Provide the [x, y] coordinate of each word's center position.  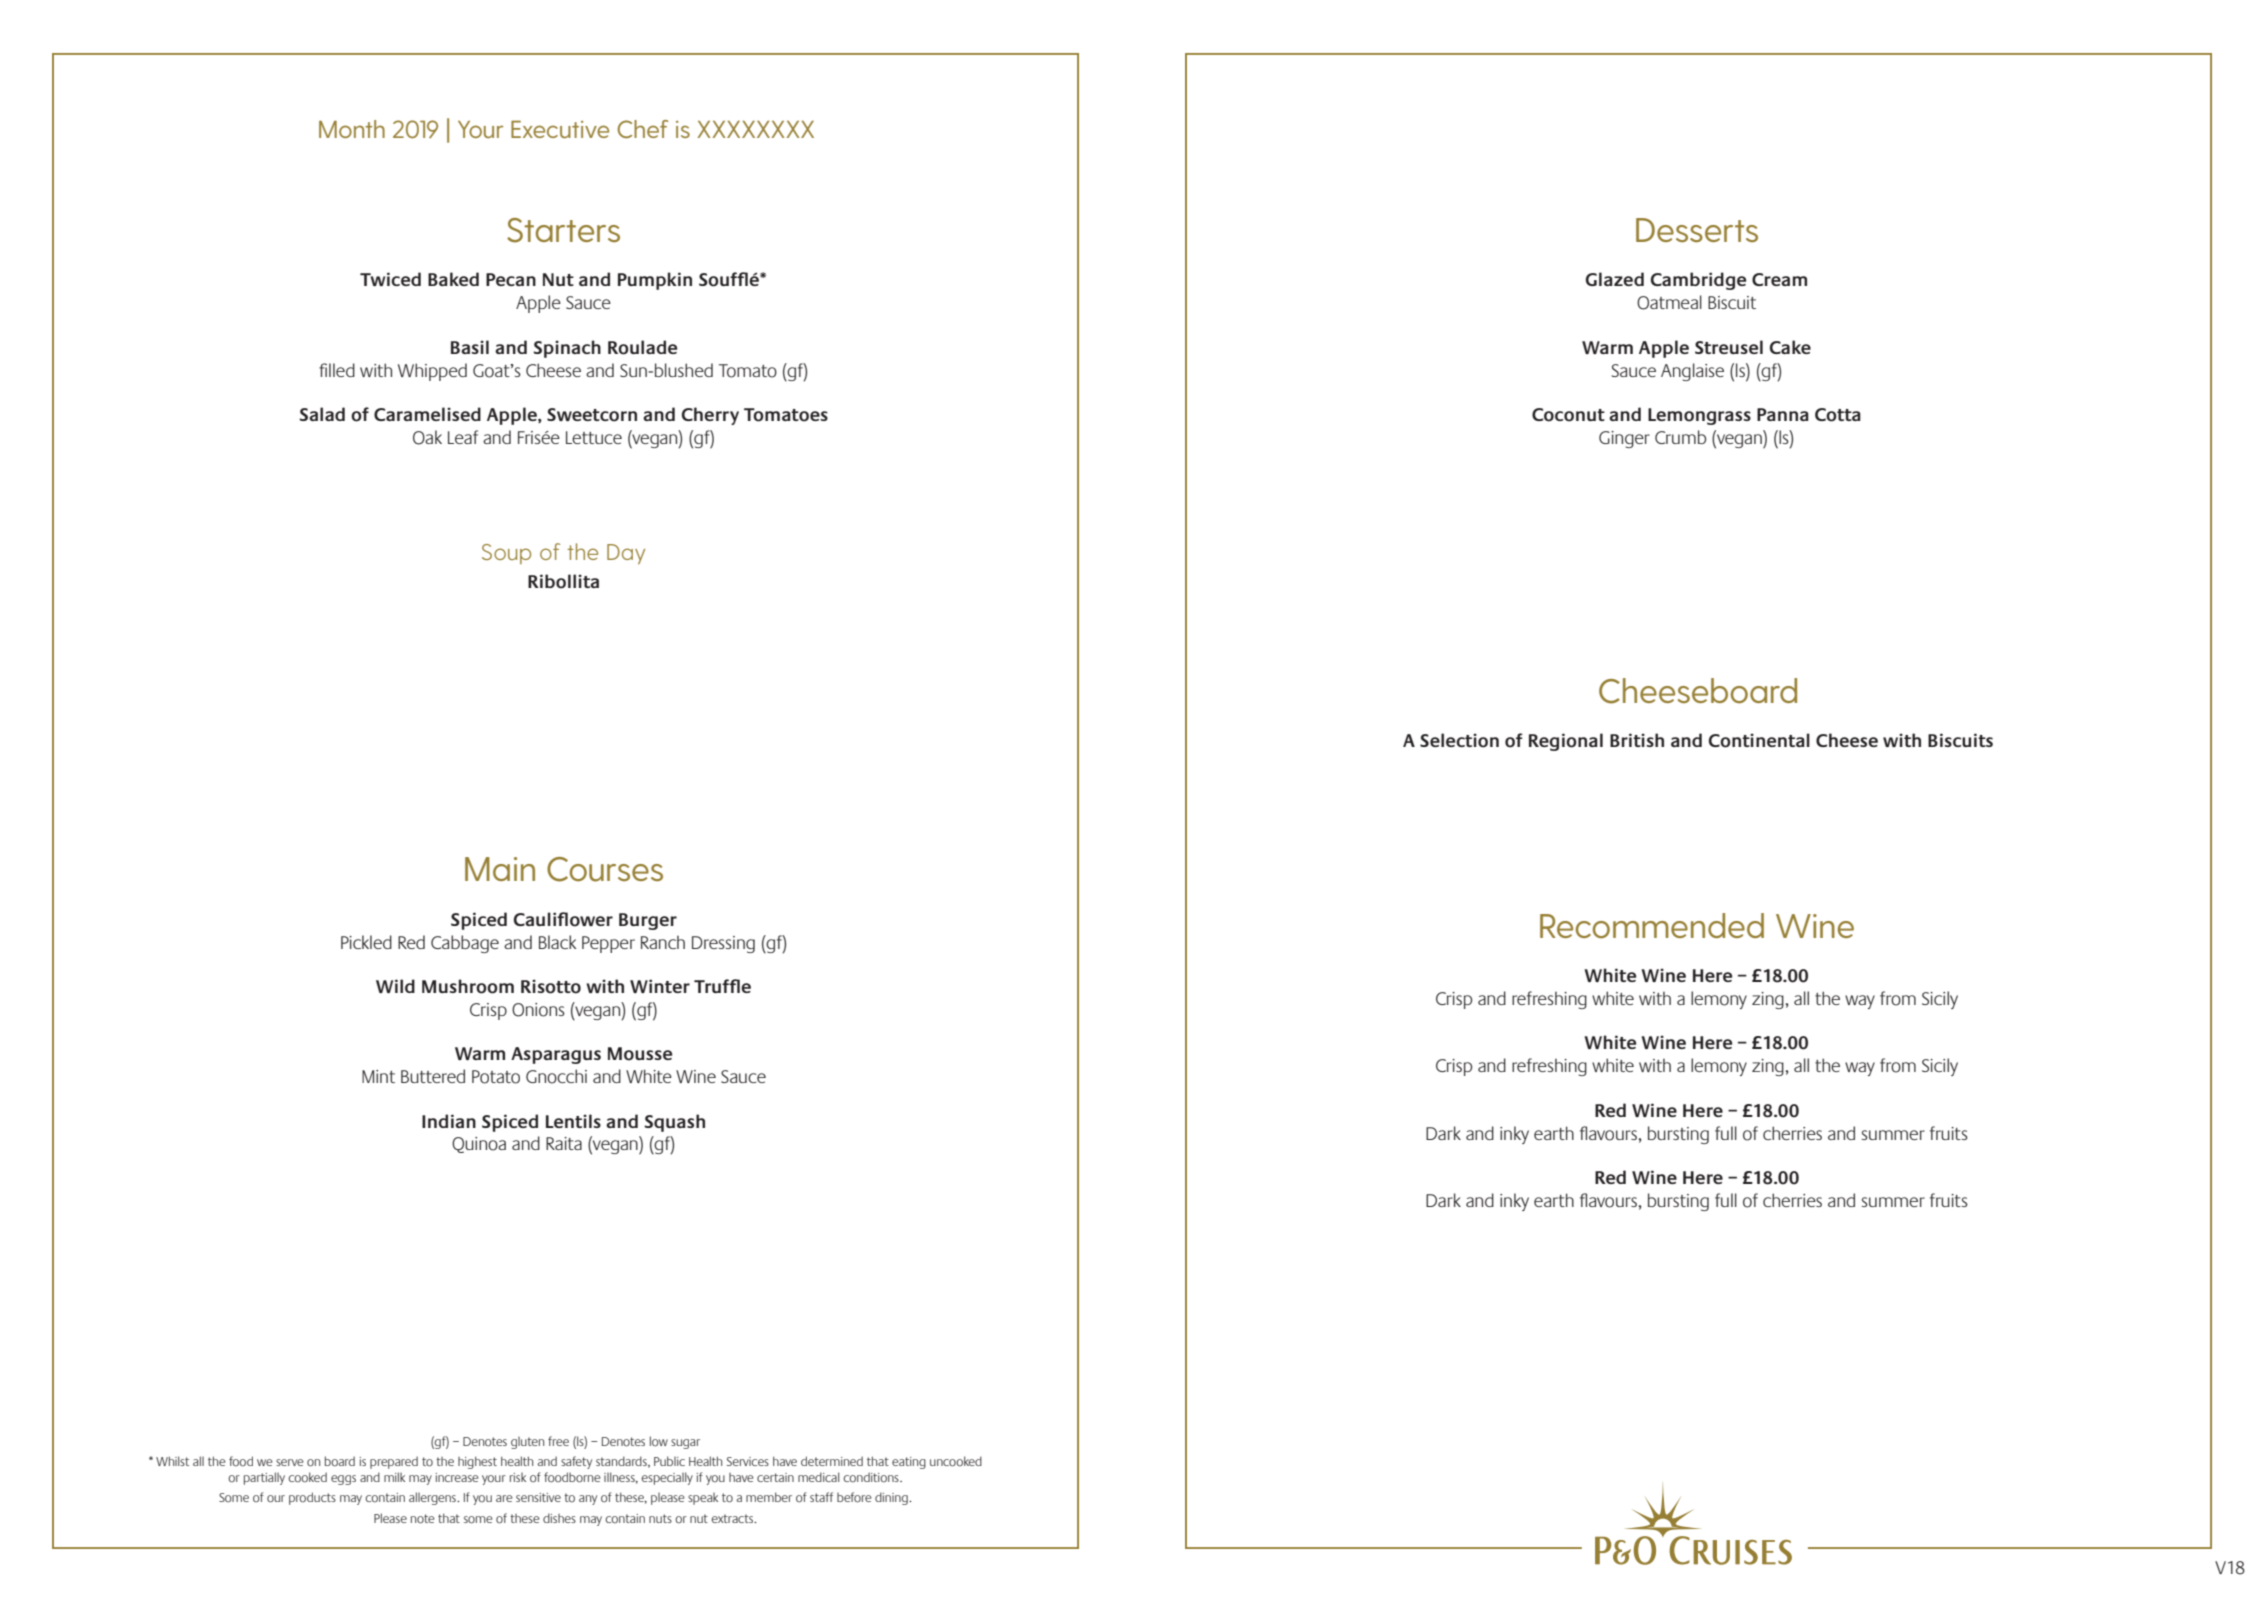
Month [352, 129]
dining [892, 1498]
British [1637, 740]
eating [909, 1463]
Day [626, 554]
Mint [378, 1076]
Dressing [723, 944]
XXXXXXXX [755, 129]
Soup [506, 554]
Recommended [1652, 926]
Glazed [1615, 279]
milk [394, 1477]
